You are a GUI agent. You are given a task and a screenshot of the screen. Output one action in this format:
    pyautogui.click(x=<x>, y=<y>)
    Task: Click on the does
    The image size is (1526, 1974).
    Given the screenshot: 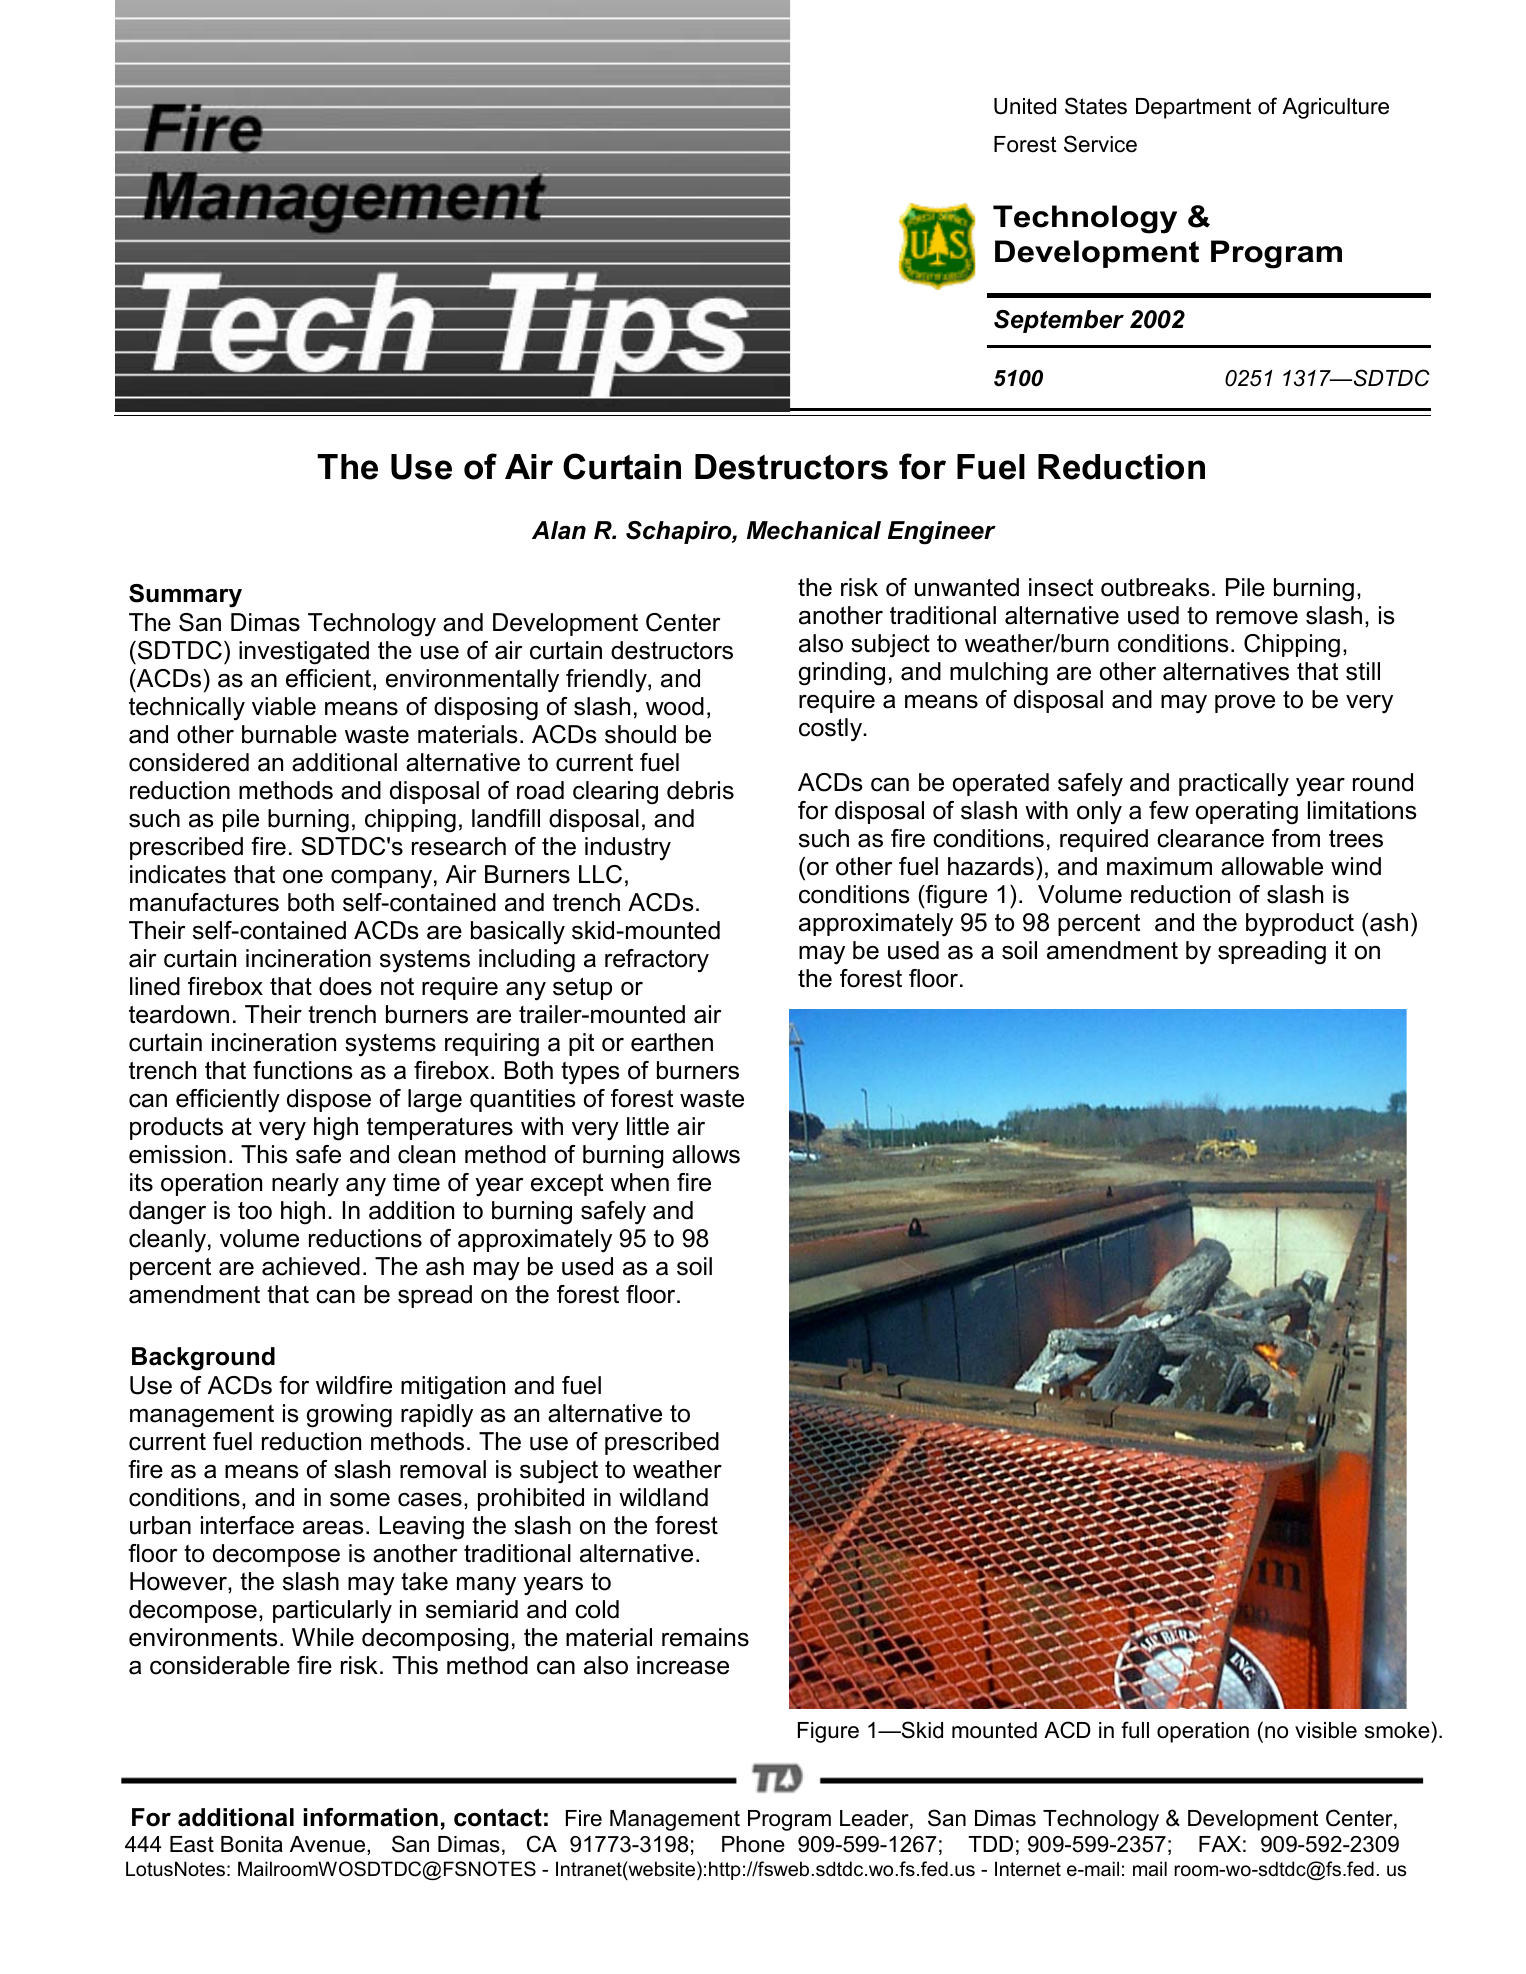 What is the action you would take?
    pyautogui.click(x=345, y=986)
